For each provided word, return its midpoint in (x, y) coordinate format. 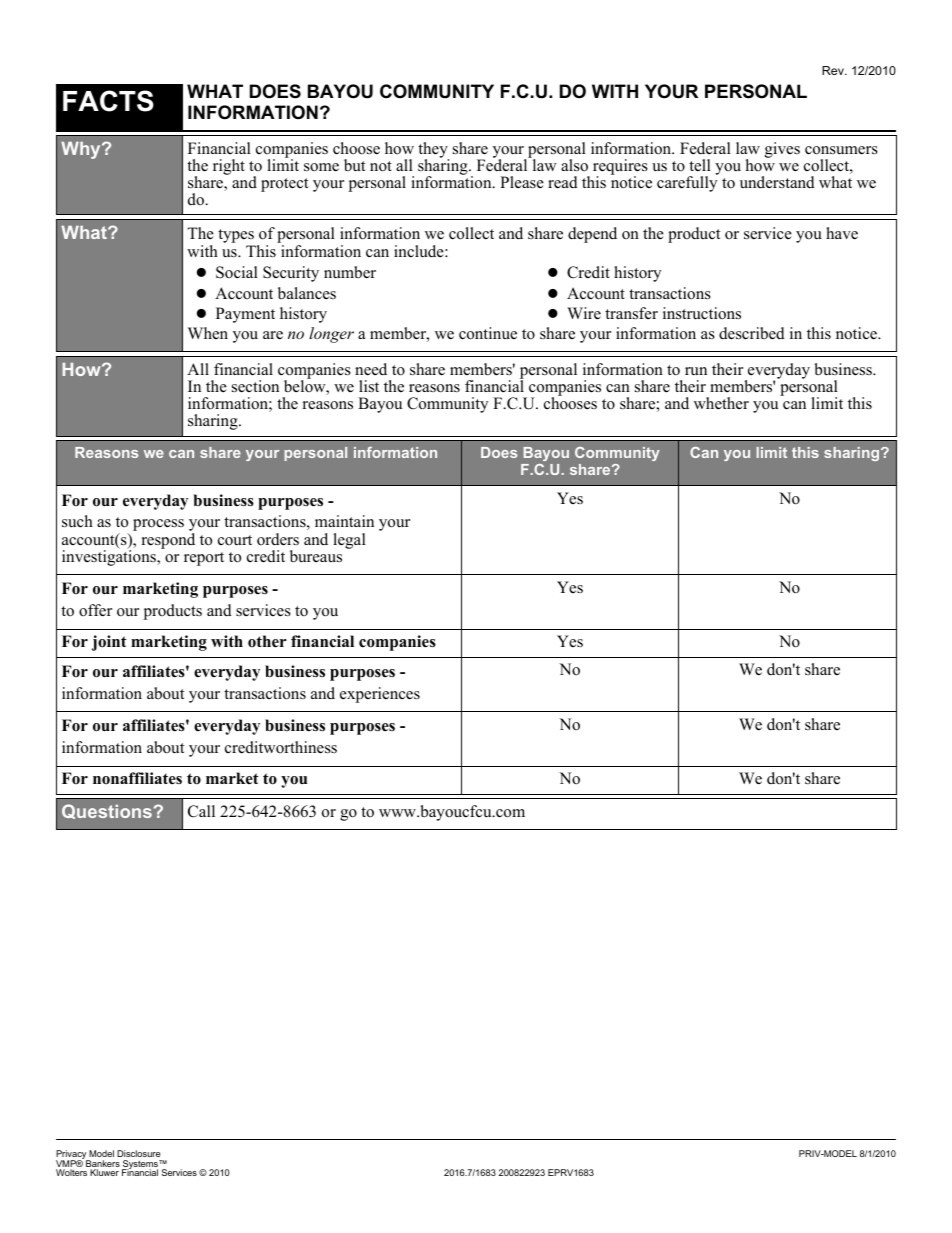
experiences (380, 695)
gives (782, 150)
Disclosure (139, 1153)
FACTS (108, 101)
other (267, 641)
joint (109, 643)
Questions (107, 811)
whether (721, 403)
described (752, 333)
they (433, 151)
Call (201, 811)
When (208, 333)
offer (95, 610)
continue (488, 333)
